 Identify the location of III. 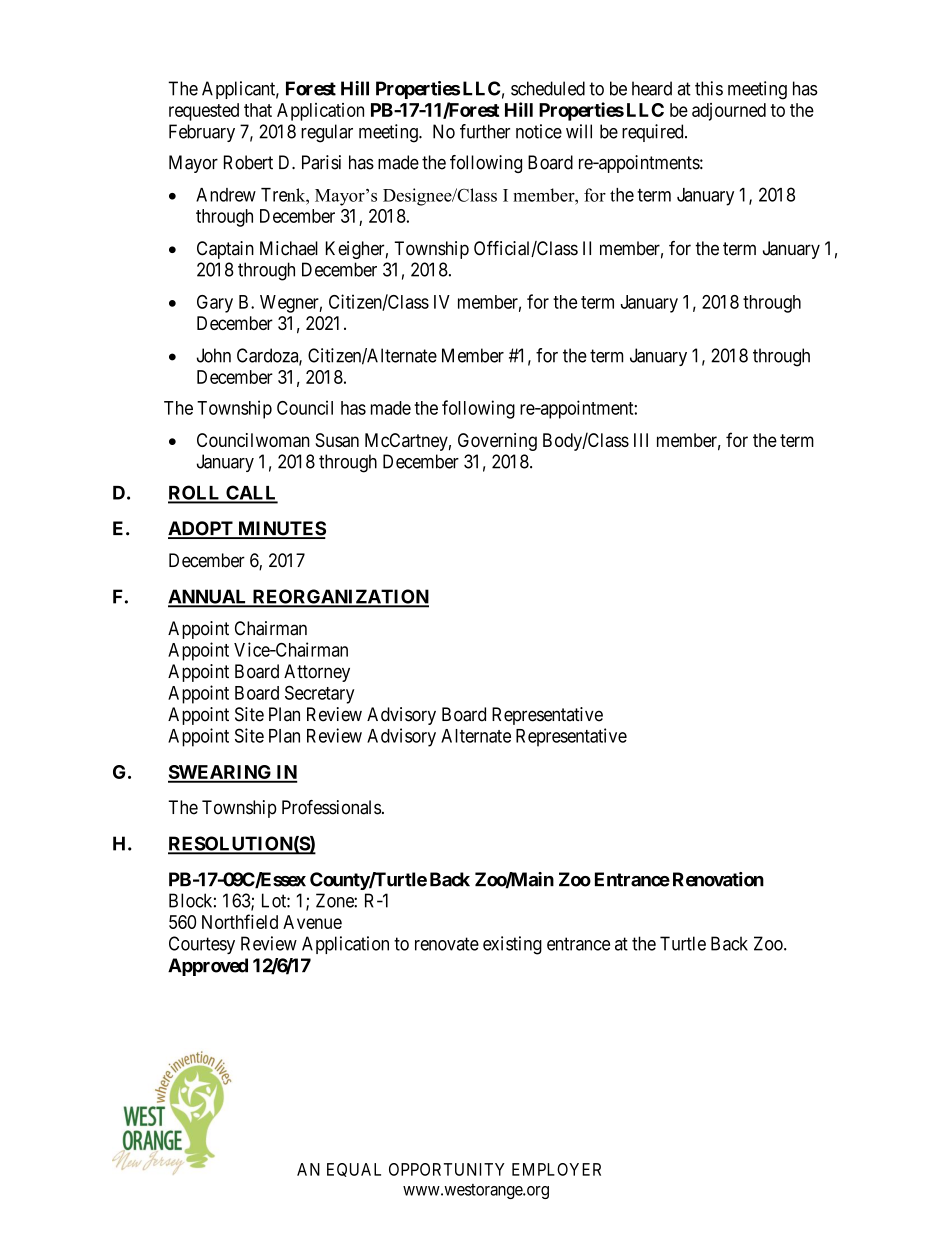
(641, 440).
